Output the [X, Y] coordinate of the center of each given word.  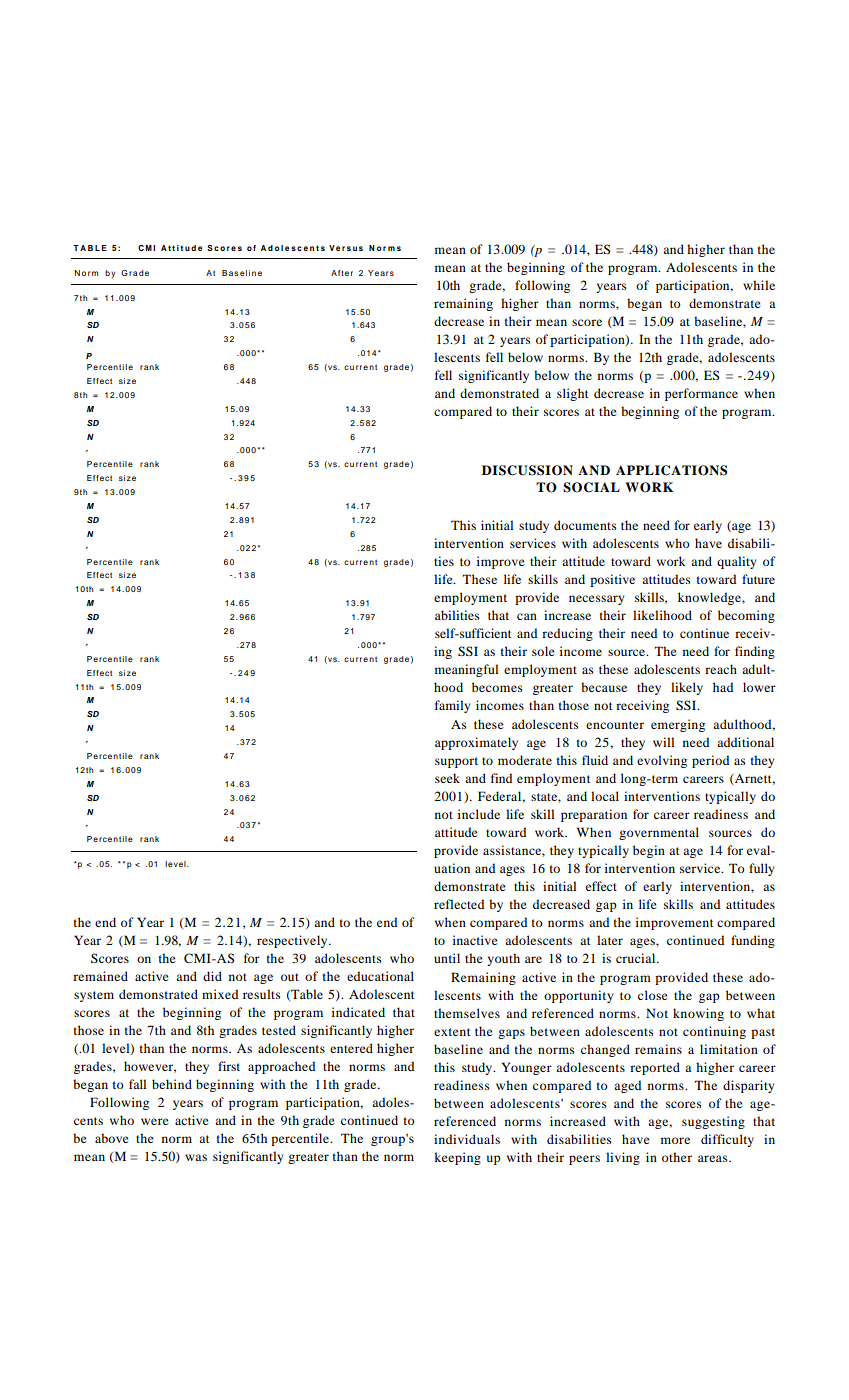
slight [573, 394]
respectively [293, 941]
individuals [467, 1139]
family [452, 706]
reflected [459, 904]
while [759, 285]
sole [543, 651]
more [675, 1140]
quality [736, 562]
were [155, 1121]
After [342, 273]
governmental [659, 833]
